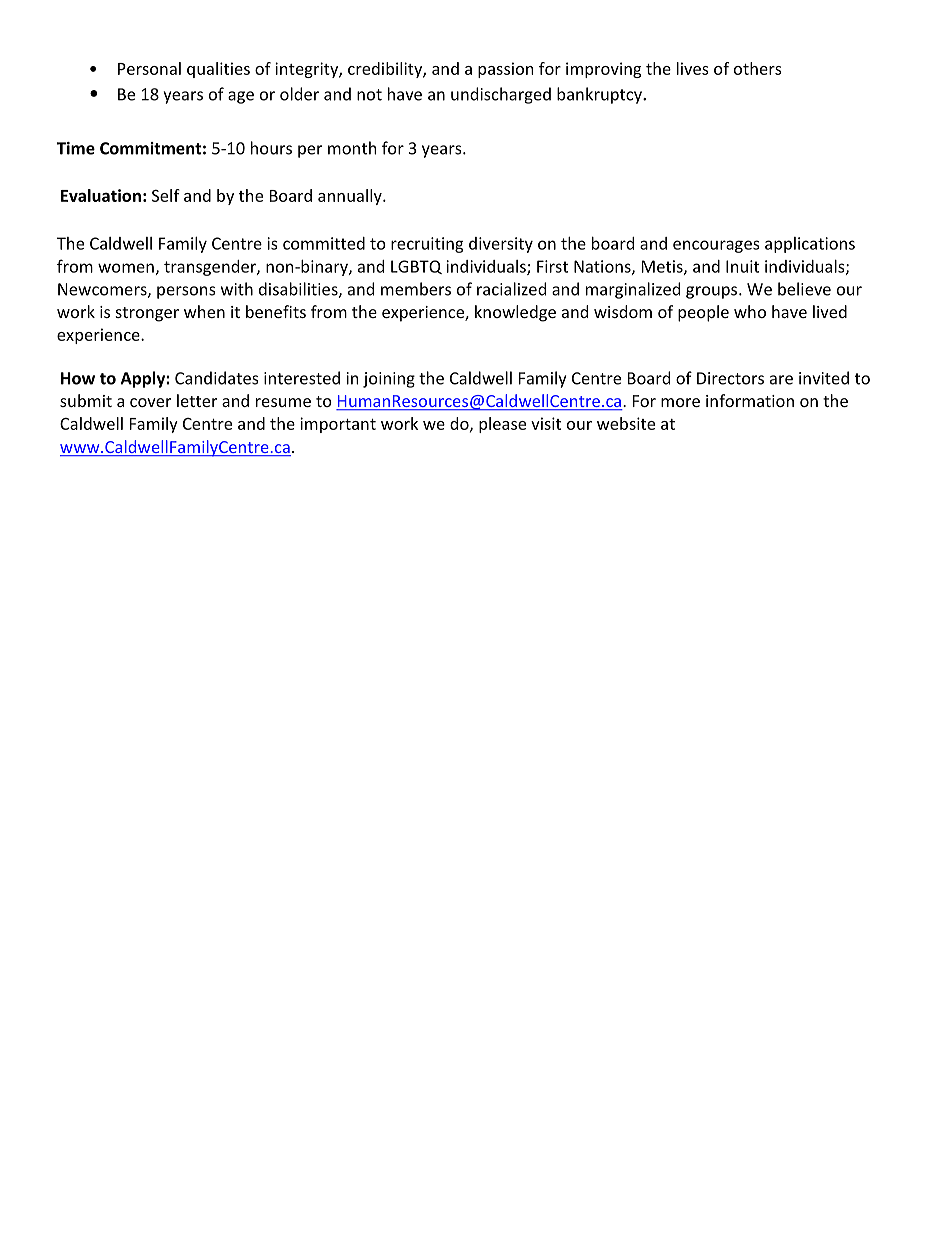 Image resolution: width=952 pixels, height=1233 pixels. I want to click on who, so click(750, 311).
